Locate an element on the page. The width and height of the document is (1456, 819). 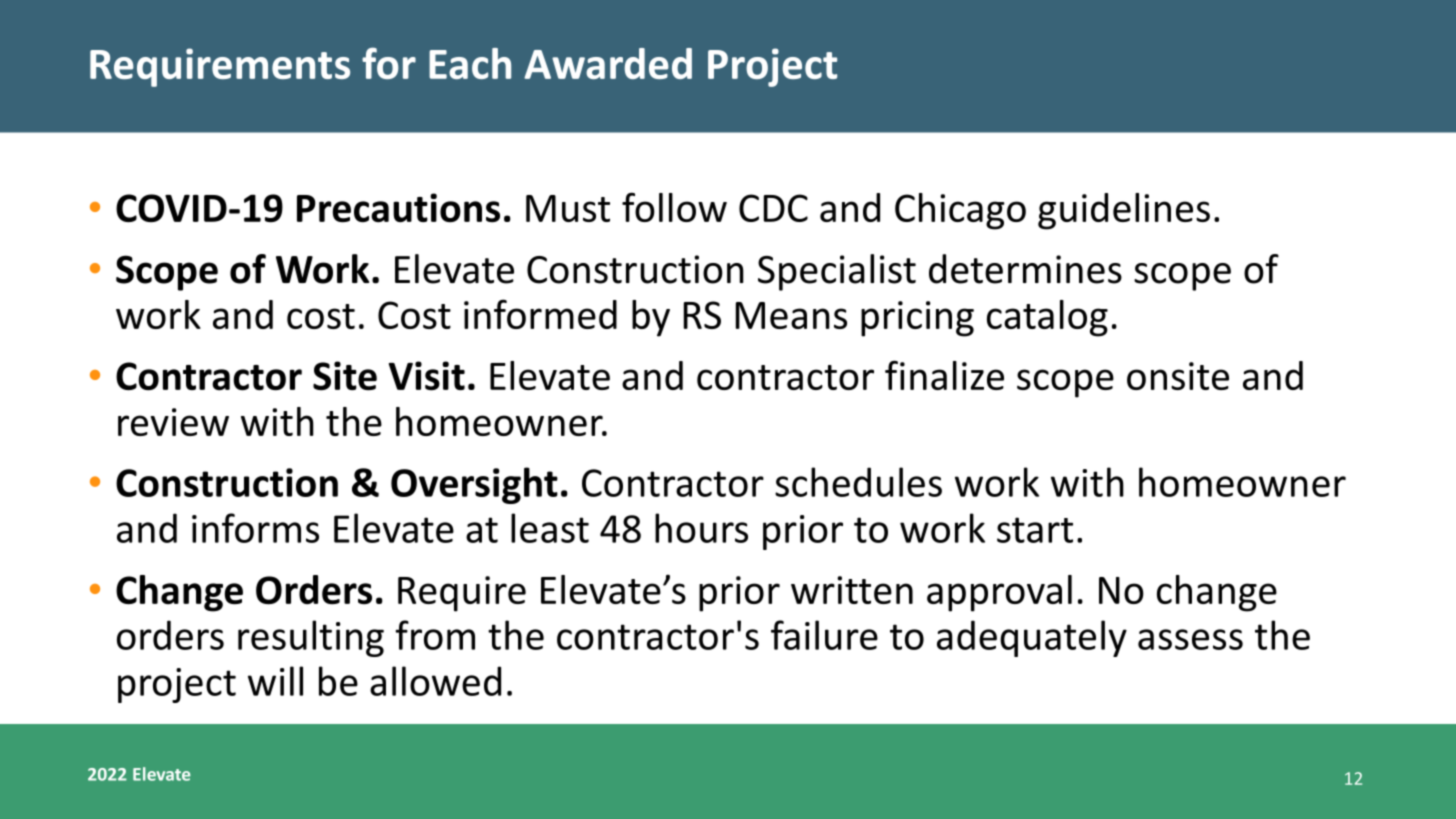
Each is located at coordinates (470, 63).
